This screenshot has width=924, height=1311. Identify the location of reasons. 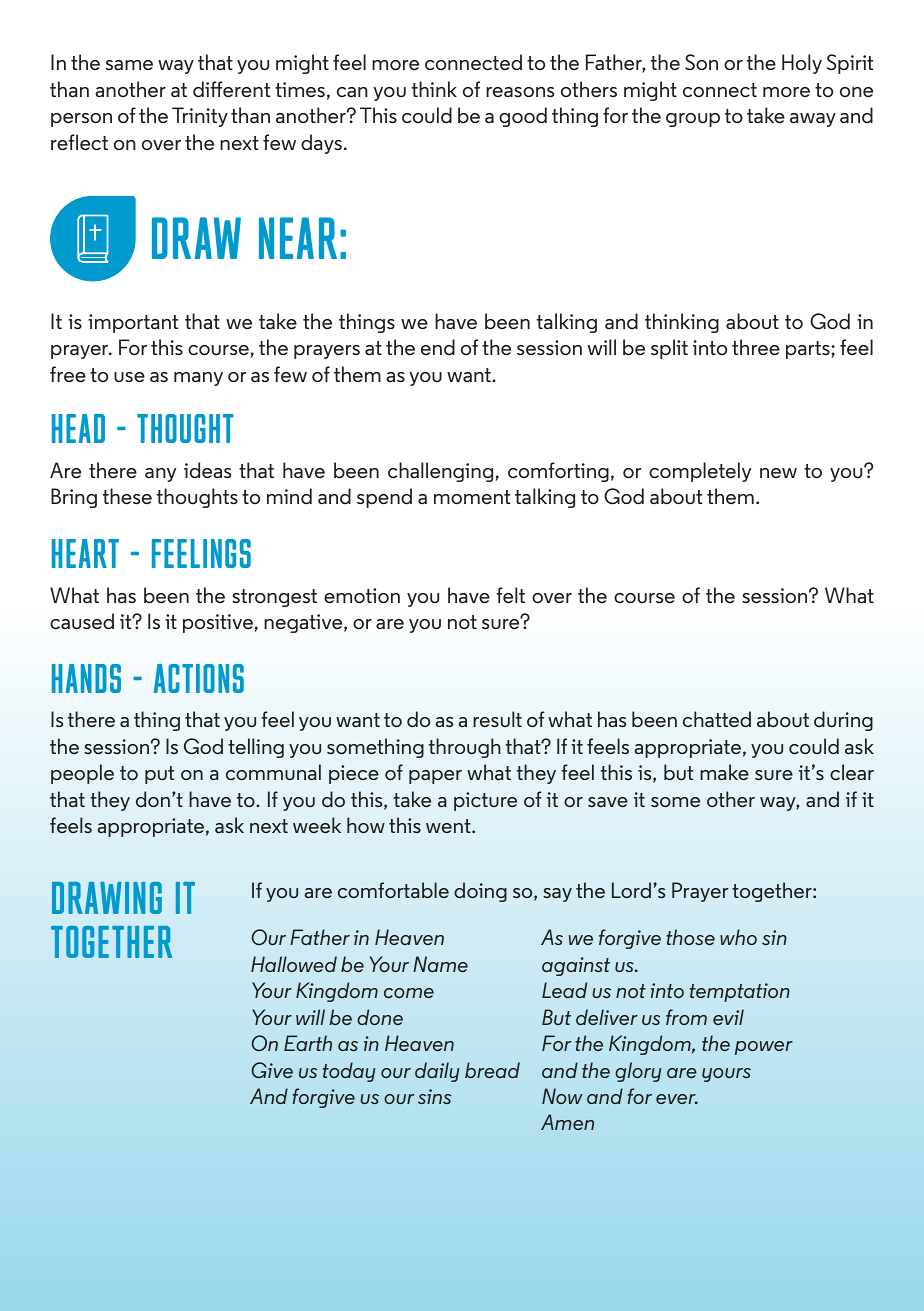
(520, 92).
